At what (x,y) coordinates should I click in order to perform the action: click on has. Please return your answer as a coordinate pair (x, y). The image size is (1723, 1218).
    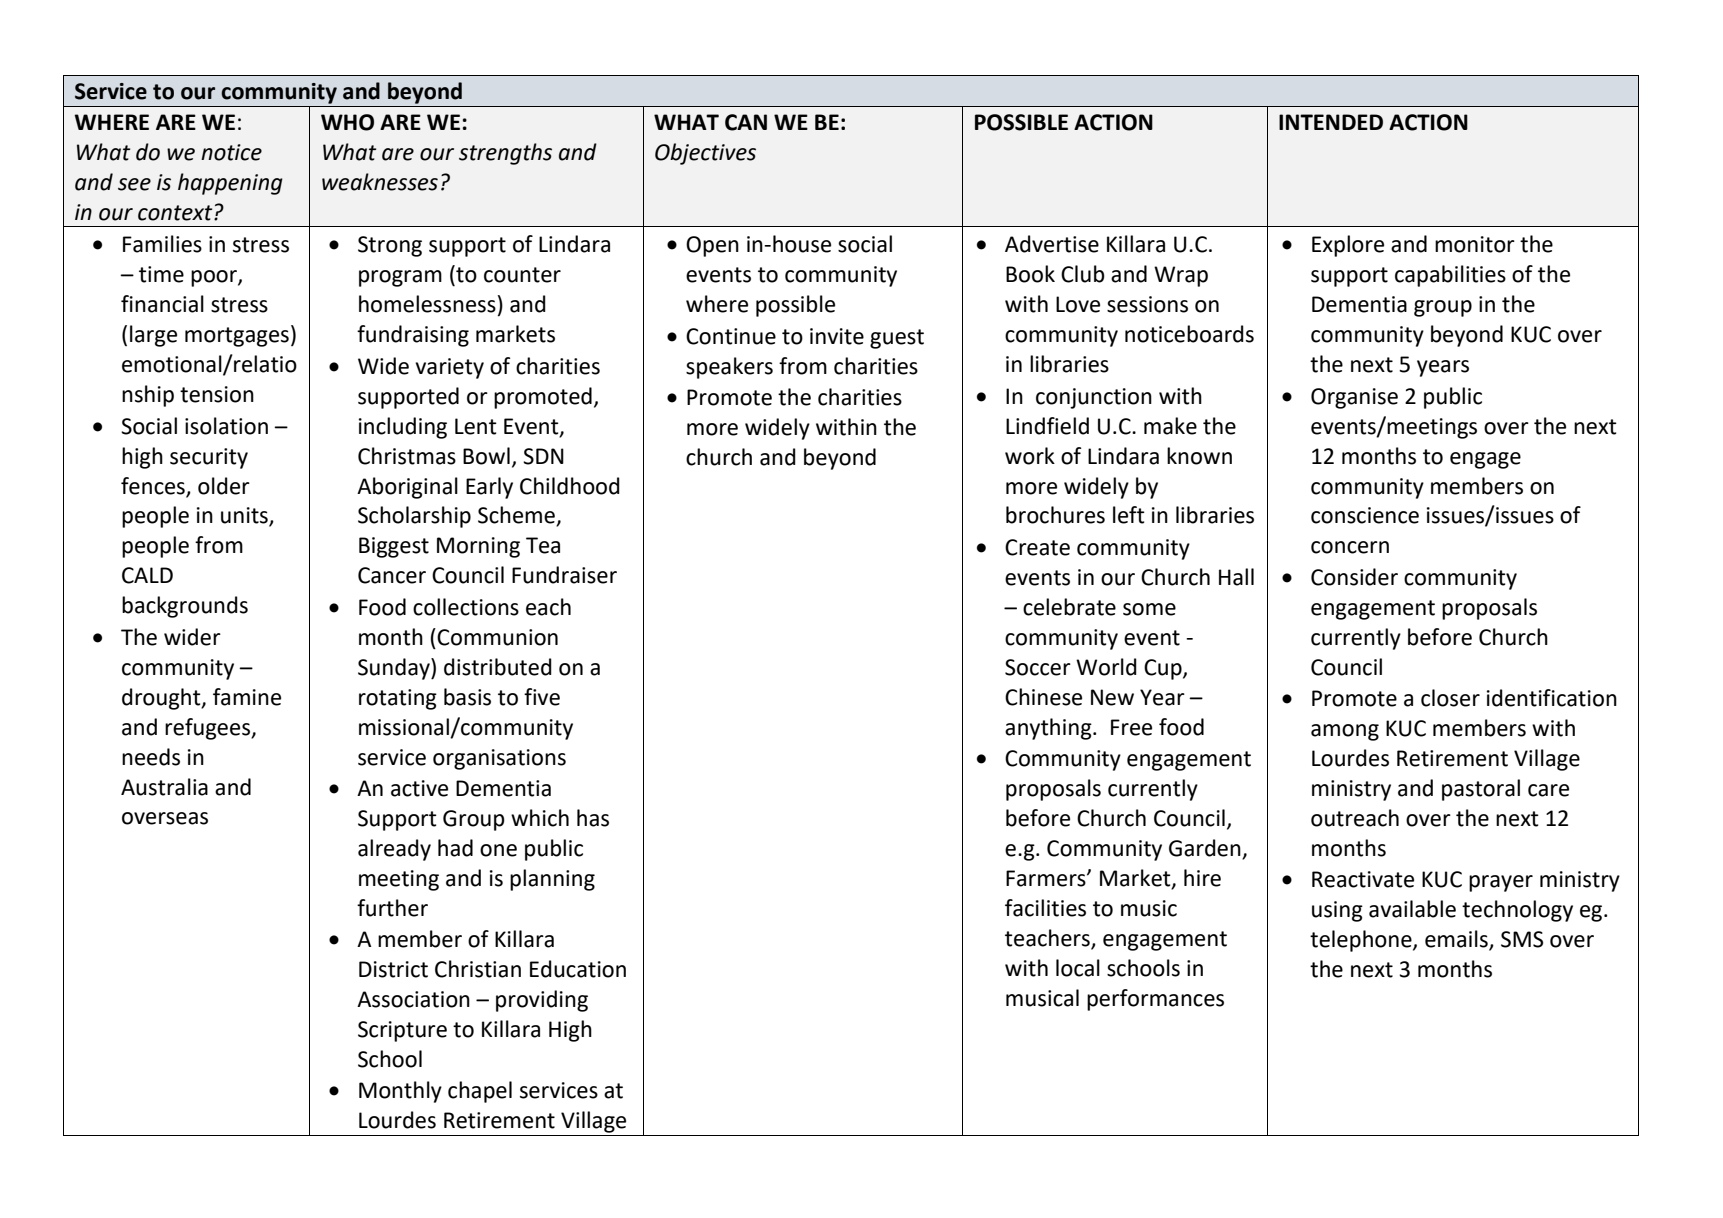
    Looking at the image, I should click on (593, 818).
